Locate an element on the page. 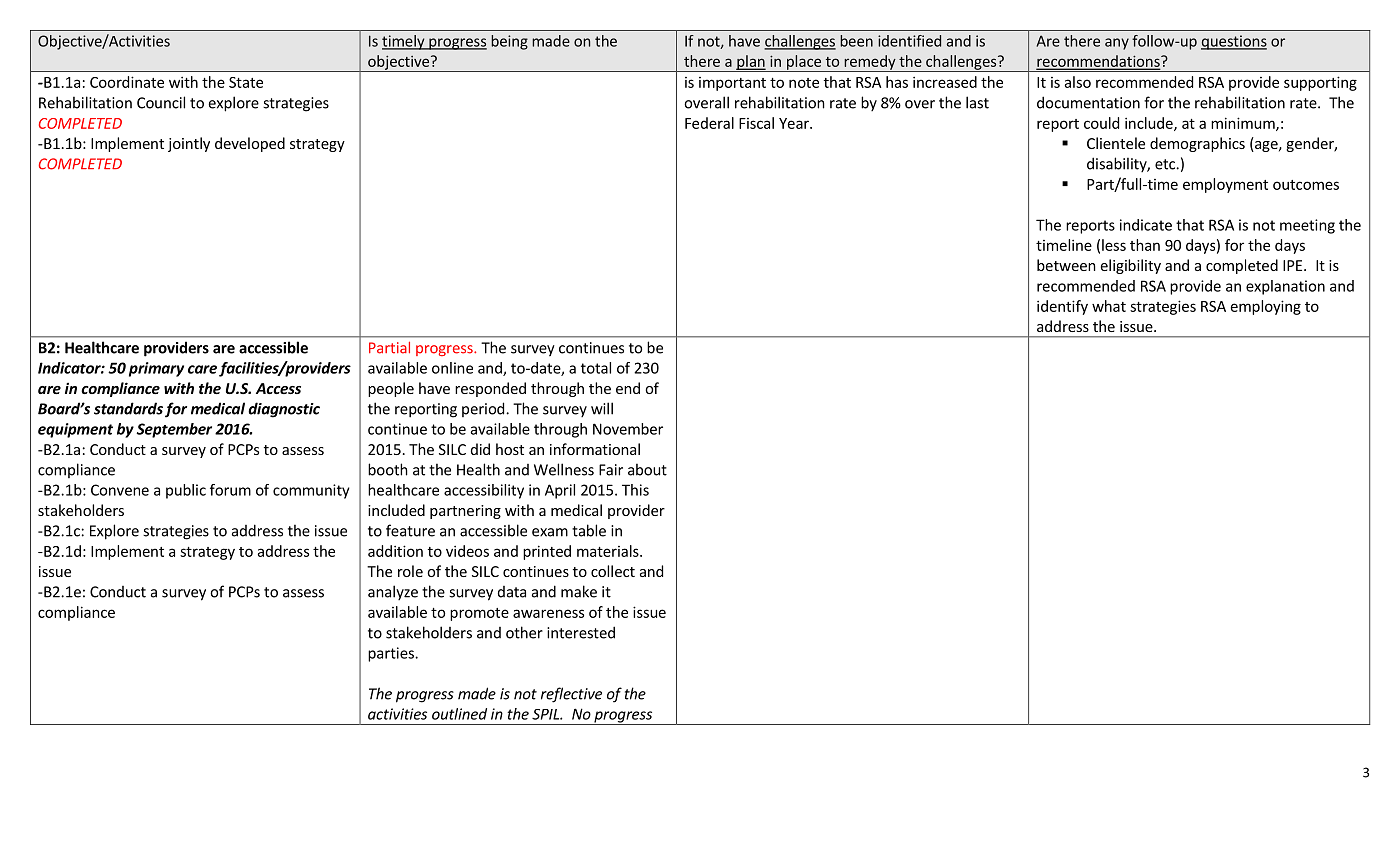 The image size is (1400, 850). important is located at coordinates (732, 84).
